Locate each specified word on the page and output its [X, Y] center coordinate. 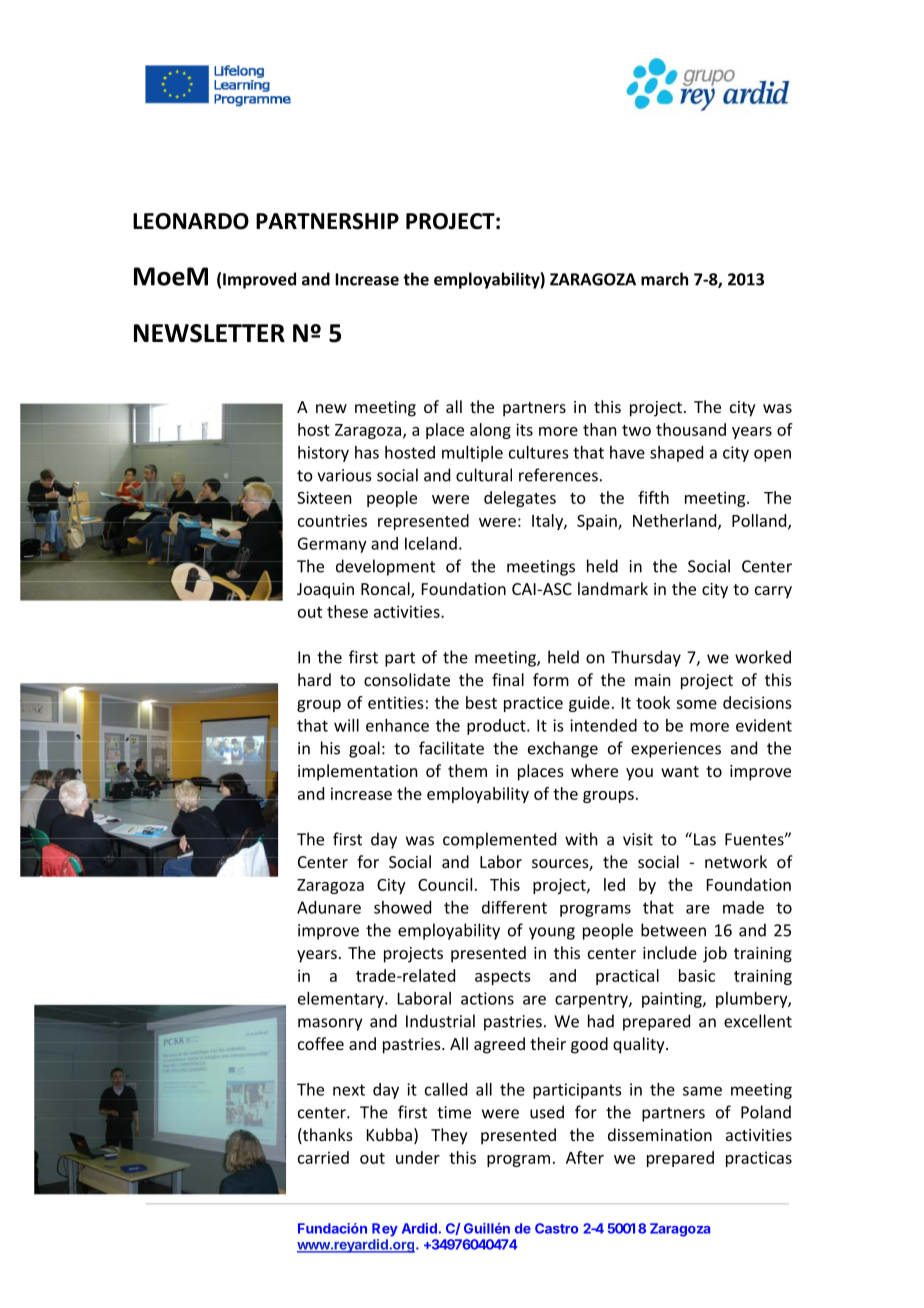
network [736, 861]
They [449, 1136]
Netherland [676, 521]
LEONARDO [191, 221]
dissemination [660, 1134]
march [664, 279]
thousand [691, 429]
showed [402, 907]
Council [445, 884]
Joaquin [325, 591]
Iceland [431, 543]
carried [323, 1157]
